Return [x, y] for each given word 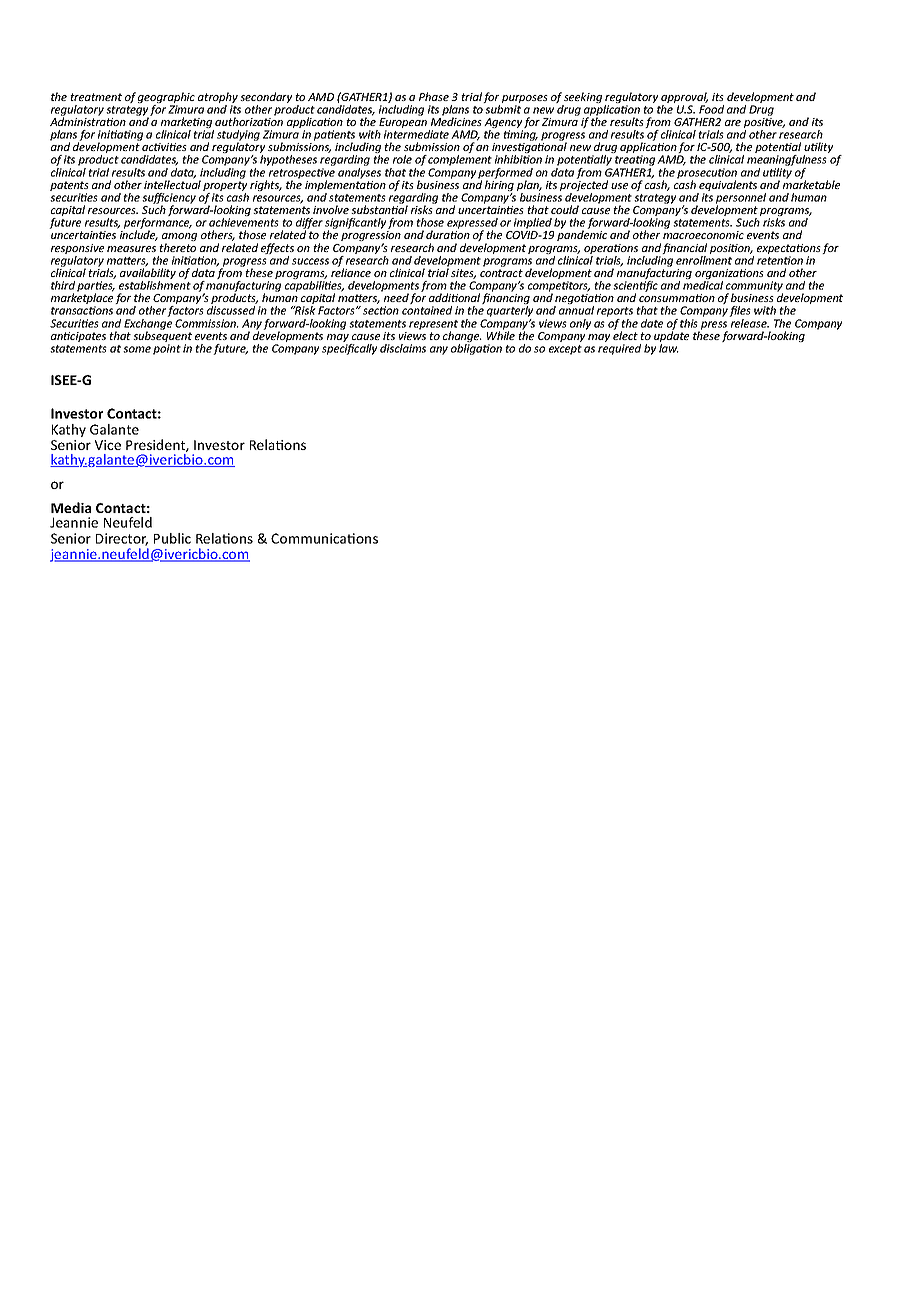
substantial [379, 208]
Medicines [456, 120]
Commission [207, 323]
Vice [108, 445]
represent [433, 326]
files [740, 313]
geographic [166, 99]
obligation [476, 349]
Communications [324, 538]
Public [172, 538]
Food [711, 109]
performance [157, 225]
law [669, 348]
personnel [741, 199]
